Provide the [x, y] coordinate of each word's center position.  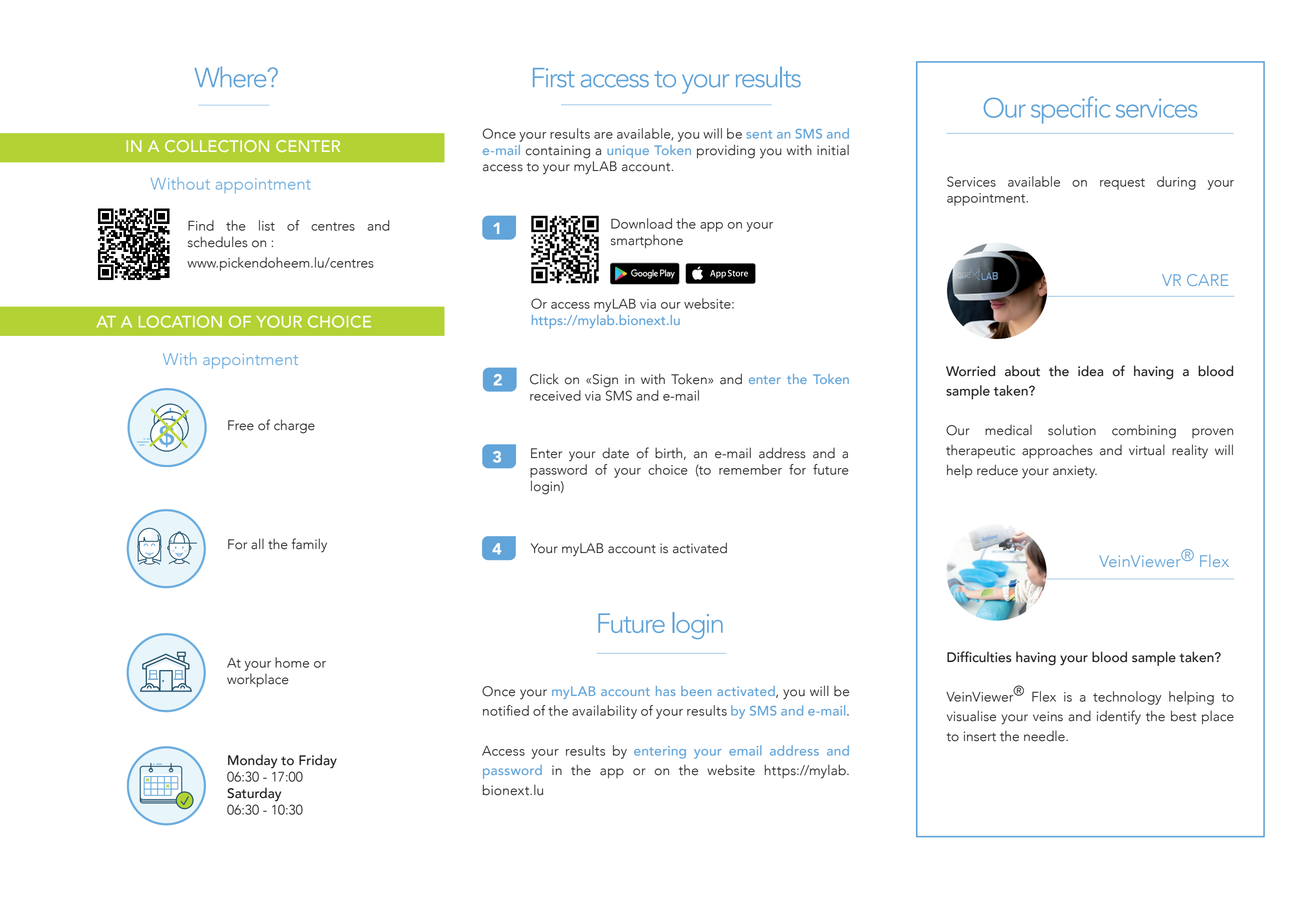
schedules [218, 242]
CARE [1207, 280]
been [696, 691]
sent [759, 134]
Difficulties [979, 657]
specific [1070, 110]
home [292, 662]
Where [232, 77]
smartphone [647, 241]
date [615, 453]
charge [294, 426]
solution [1072, 430]
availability [604, 712]
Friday [318, 761]
